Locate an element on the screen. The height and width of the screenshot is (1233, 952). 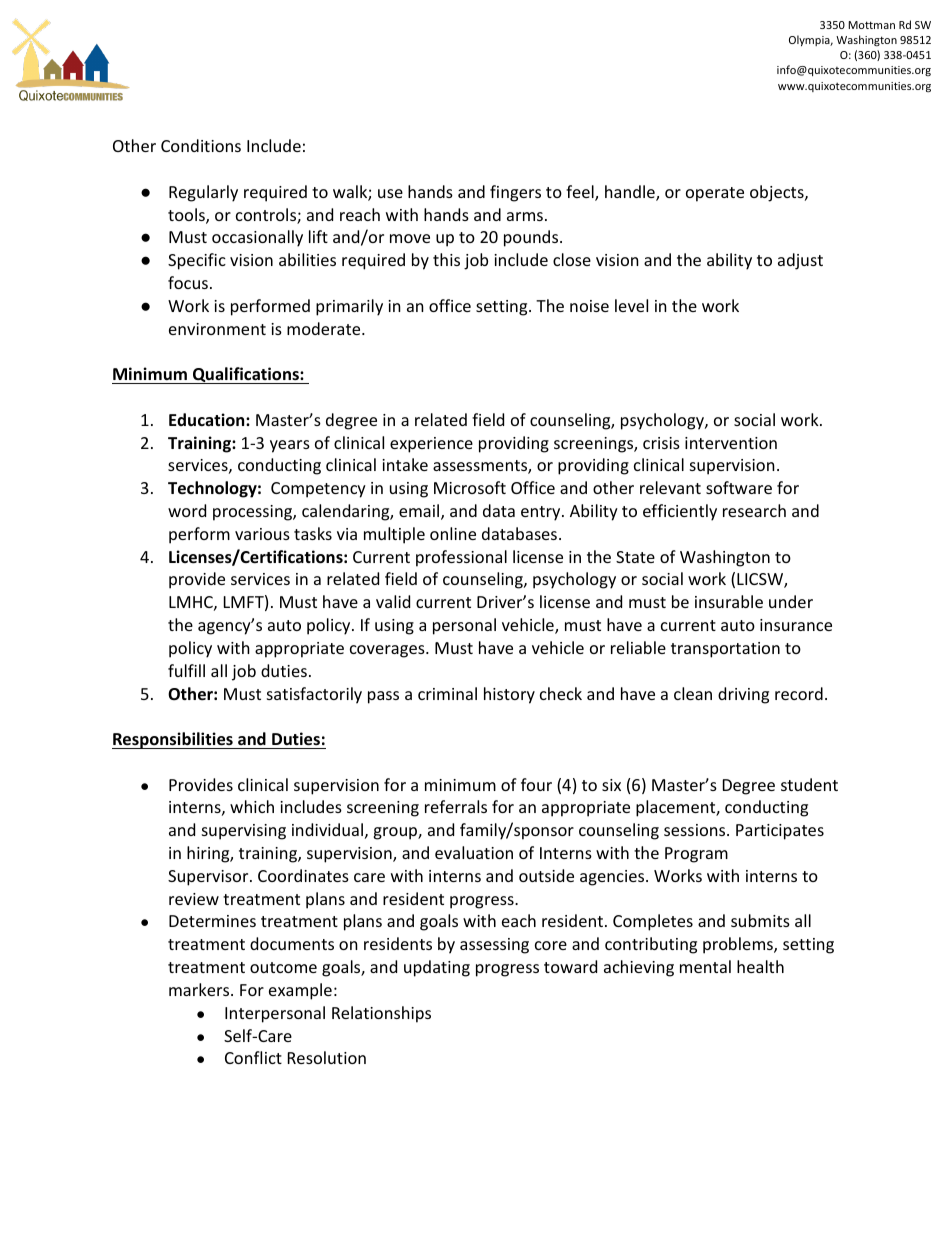
updating is located at coordinates (437, 968).
